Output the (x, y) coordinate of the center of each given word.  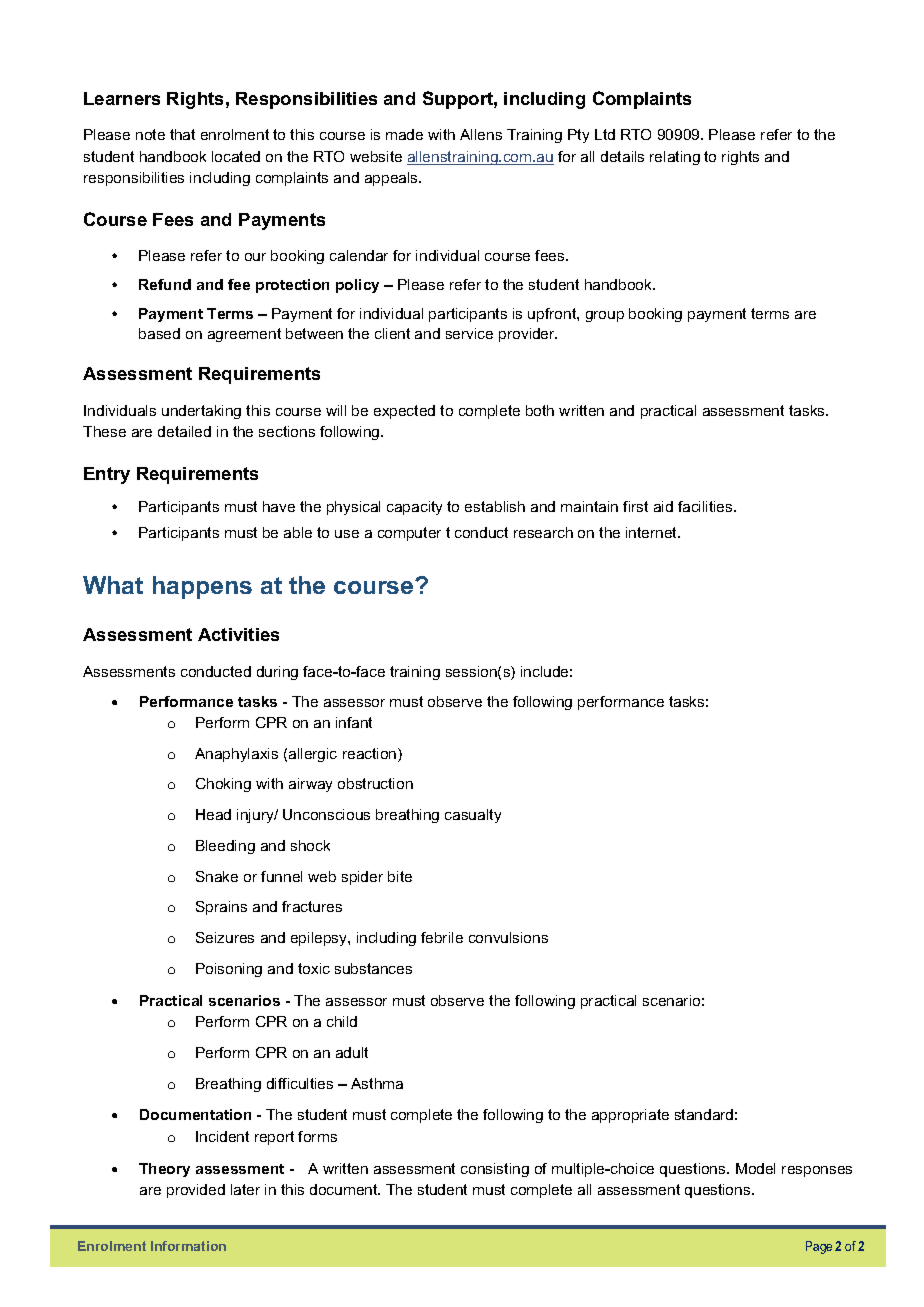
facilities (706, 506)
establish (495, 506)
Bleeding (225, 847)
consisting (495, 1170)
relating (675, 158)
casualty (473, 816)
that (182, 134)
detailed (184, 431)
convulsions (508, 937)
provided (196, 1191)
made (404, 134)
